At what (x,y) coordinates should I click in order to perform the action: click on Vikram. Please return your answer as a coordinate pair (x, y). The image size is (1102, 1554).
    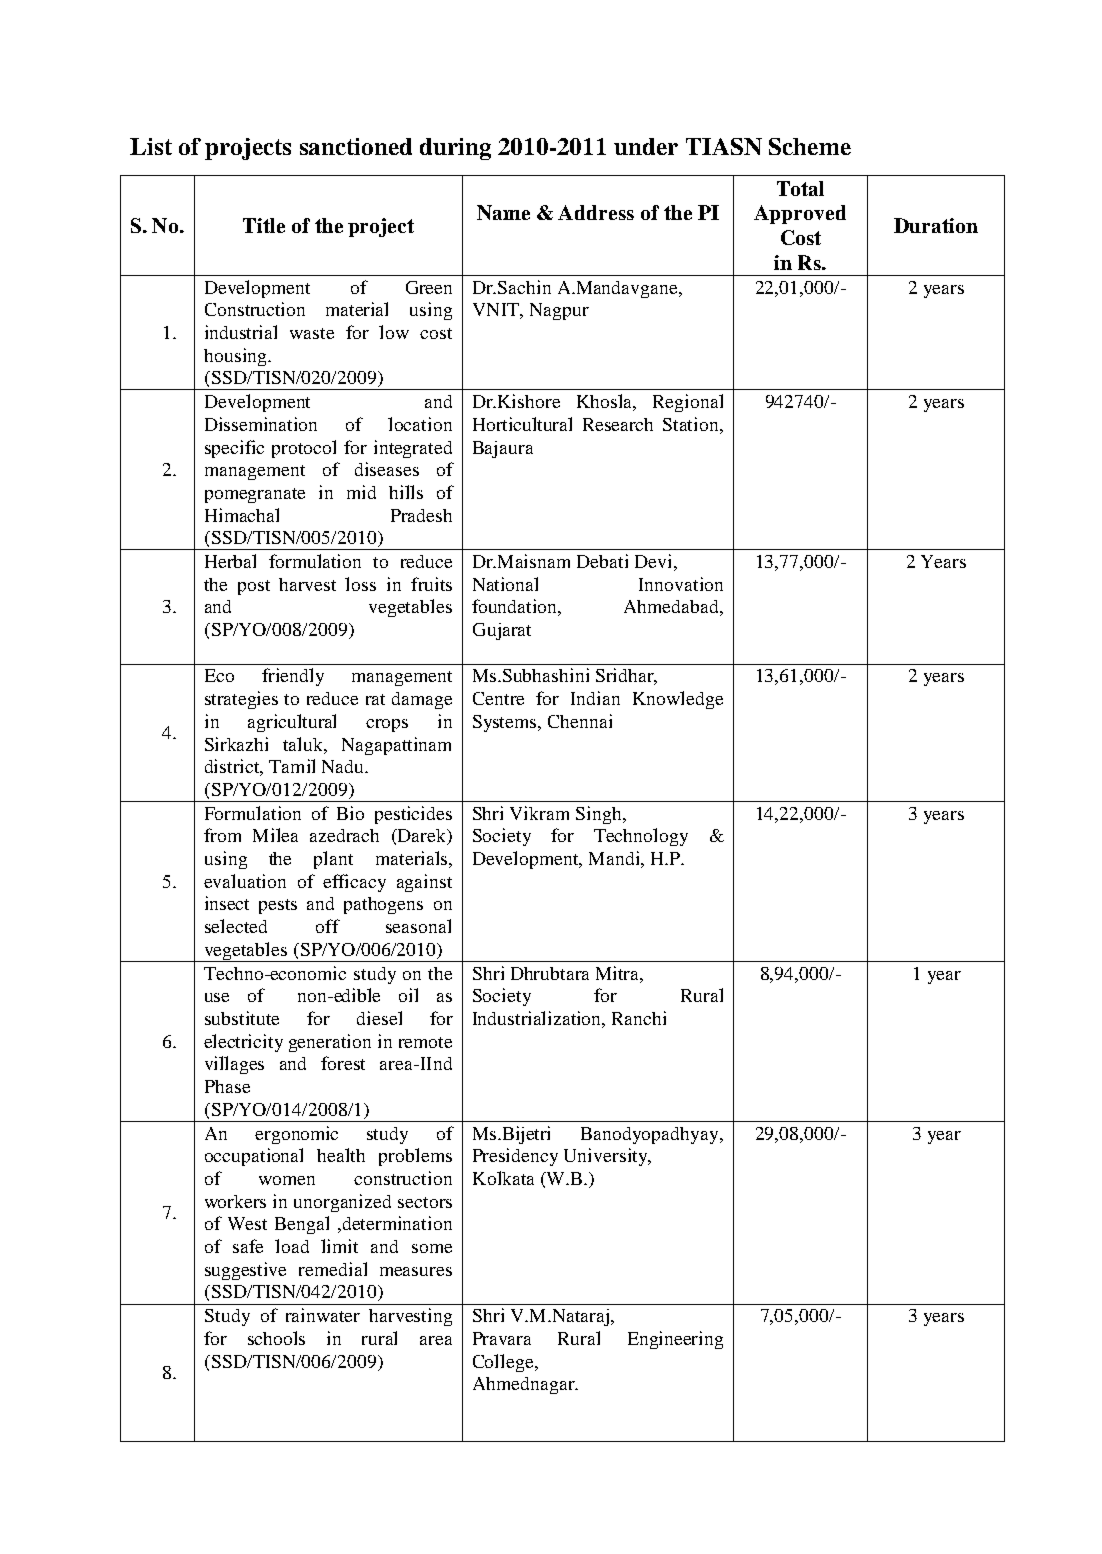
    Looking at the image, I should click on (539, 813).
